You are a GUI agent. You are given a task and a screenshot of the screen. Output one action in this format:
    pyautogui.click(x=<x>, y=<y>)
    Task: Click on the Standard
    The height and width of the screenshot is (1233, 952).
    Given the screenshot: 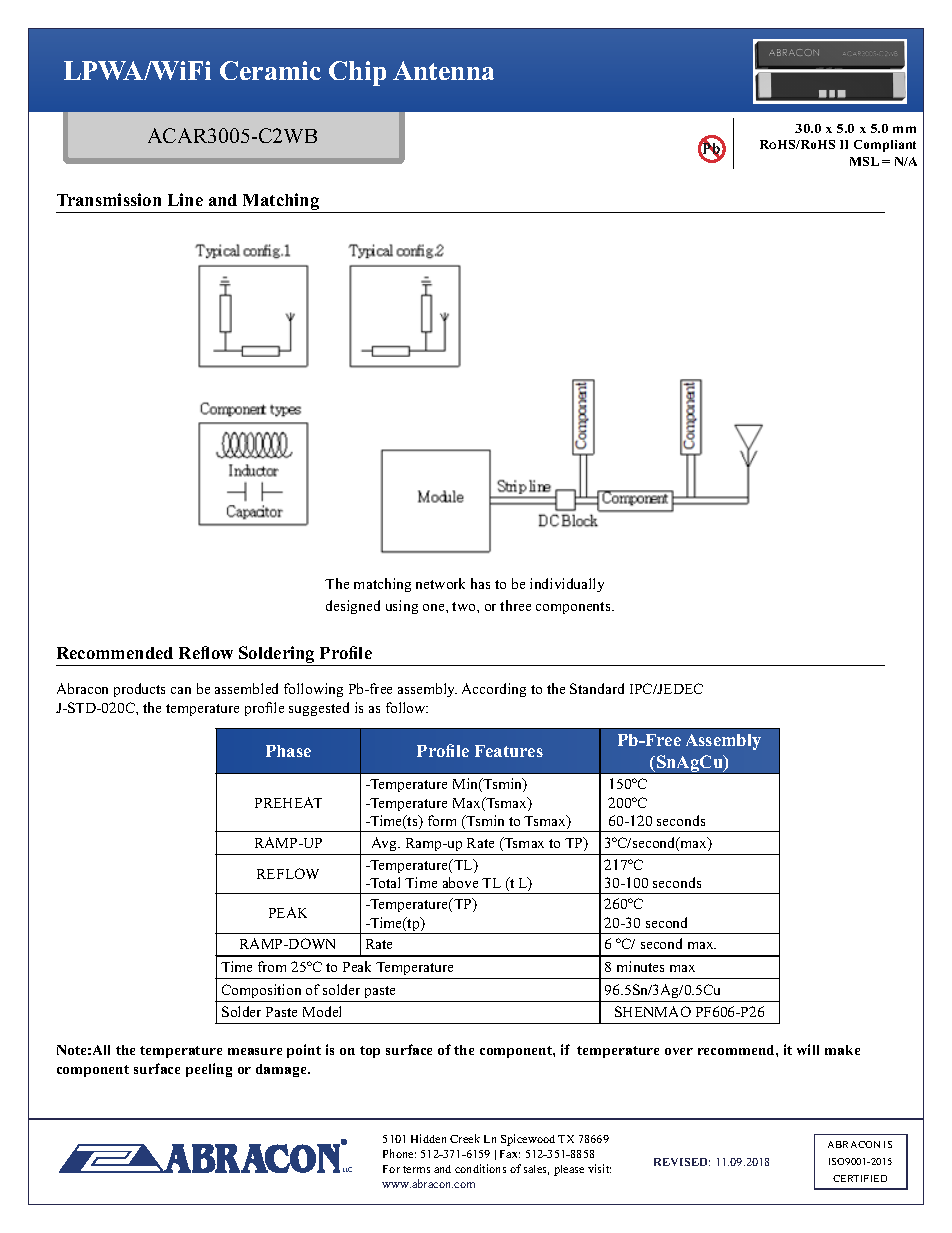 What is the action you would take?
    pyautogui.click(x=597, y=688)
